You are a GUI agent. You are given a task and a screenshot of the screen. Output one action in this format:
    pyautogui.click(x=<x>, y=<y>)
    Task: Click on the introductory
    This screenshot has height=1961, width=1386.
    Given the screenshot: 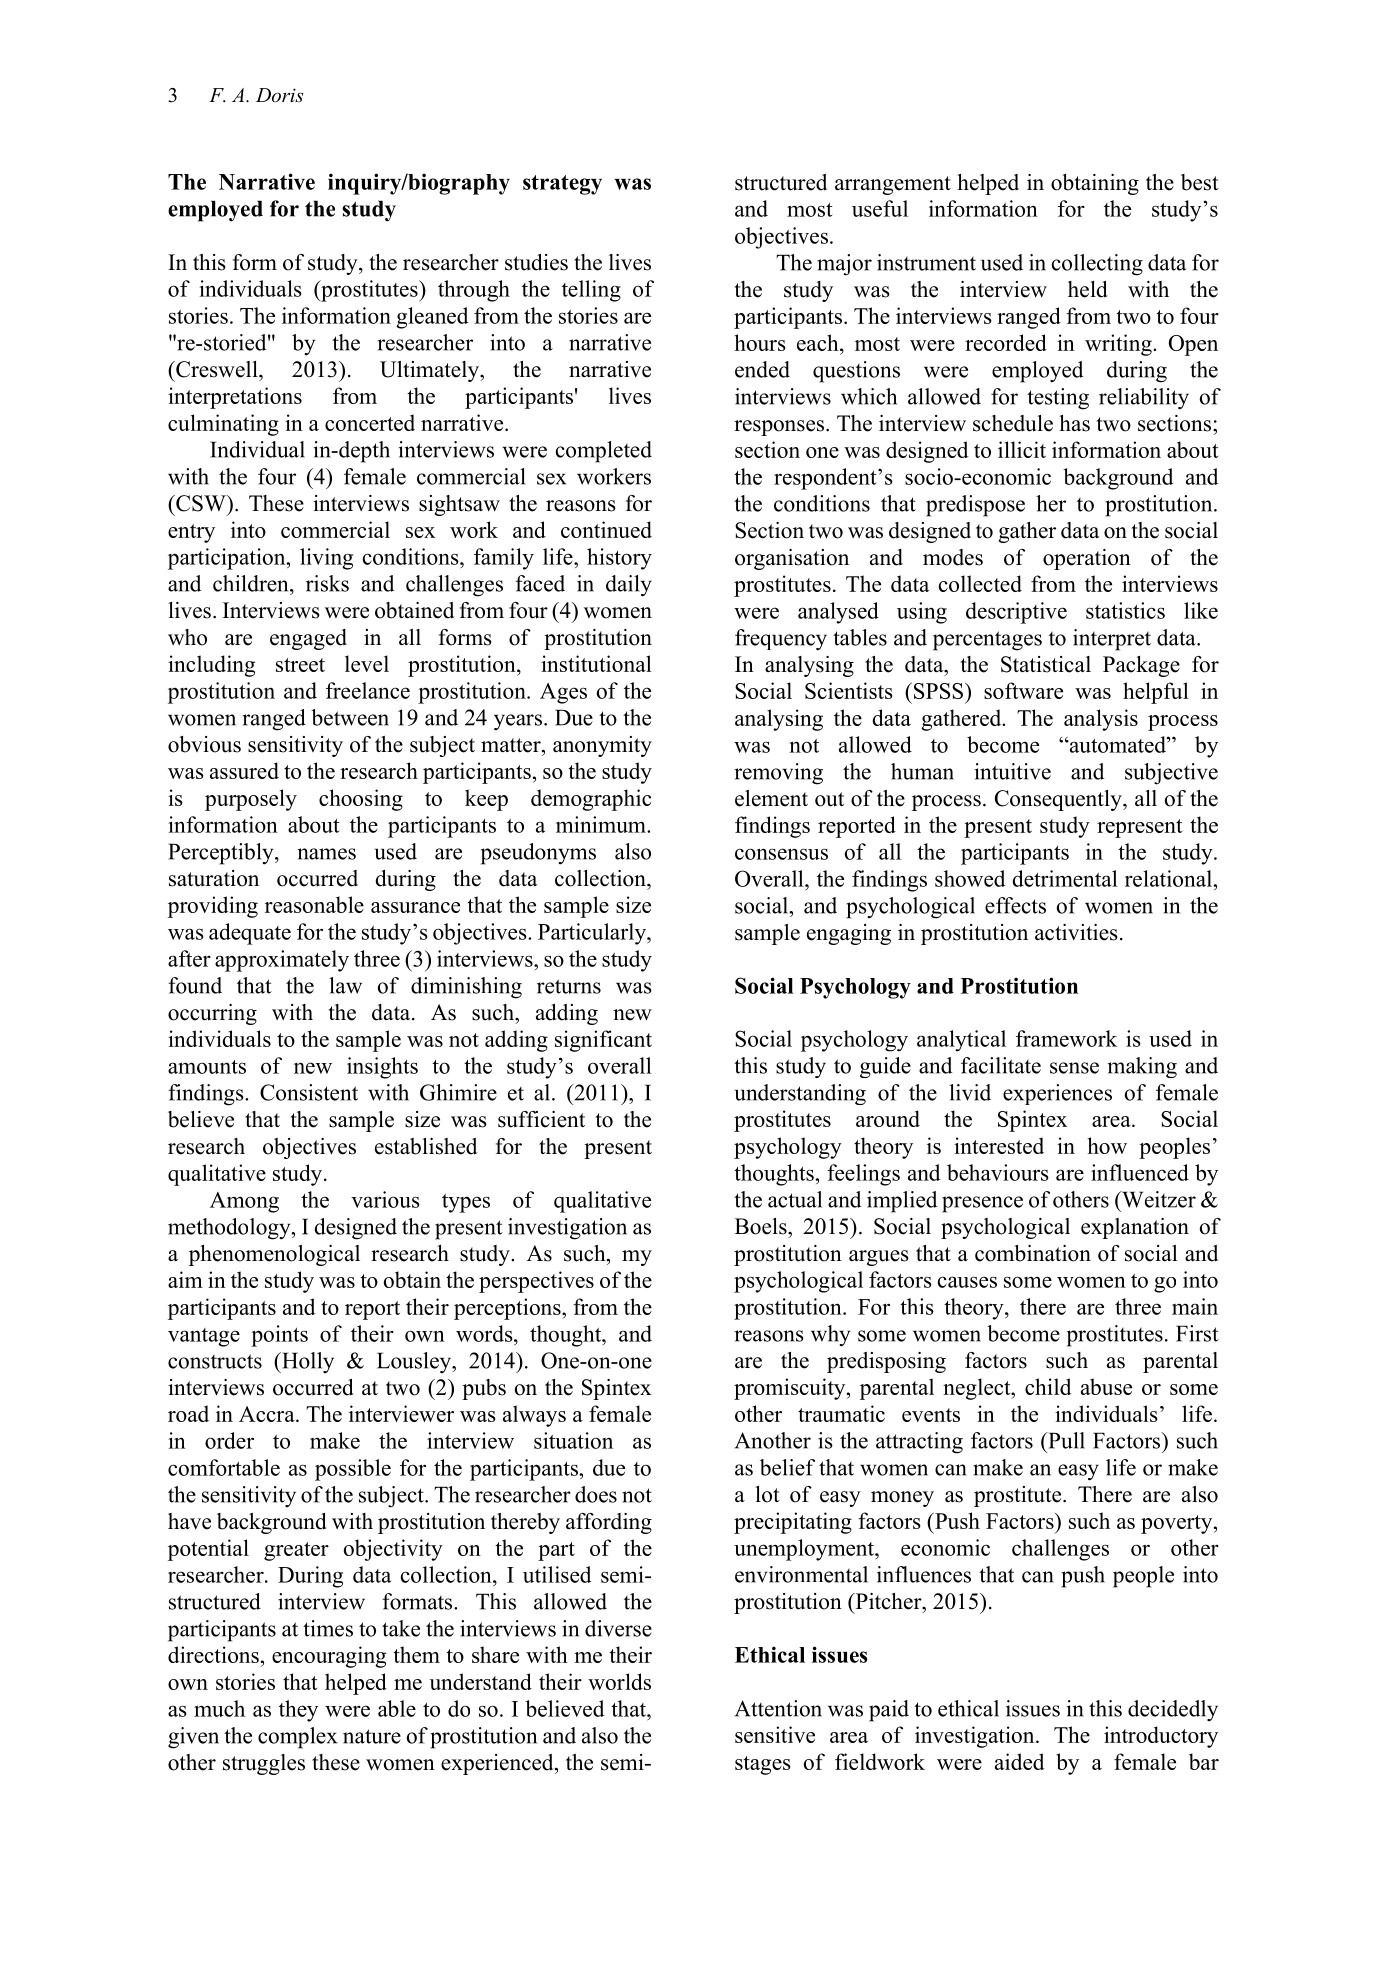 What is the action you would take?
    pyautogui.click(x=1161, y=1737)
